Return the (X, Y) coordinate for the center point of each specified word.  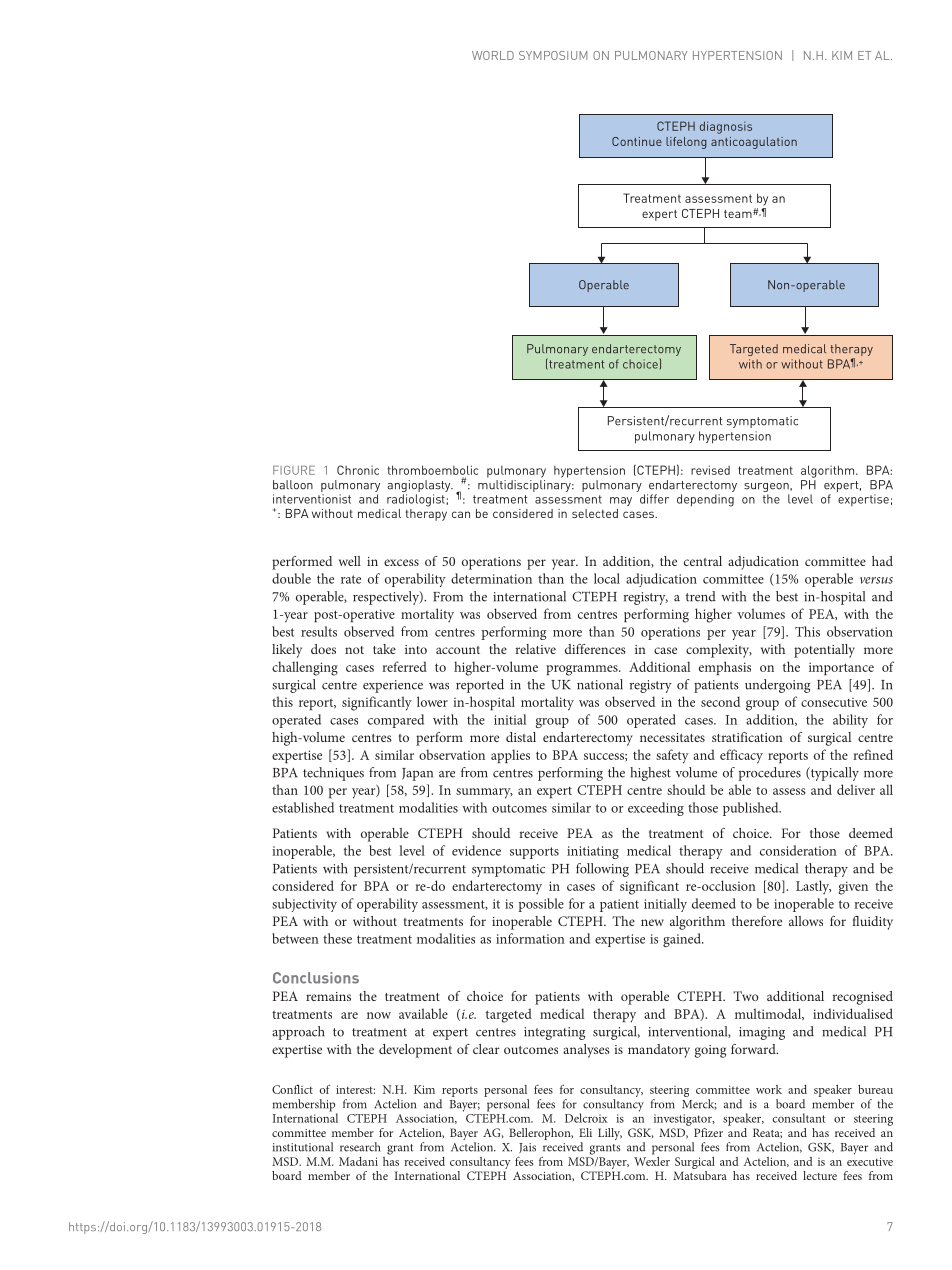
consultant (799, 1118)
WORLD (493, 55)
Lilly (610, 1134)
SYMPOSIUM (553, 55)
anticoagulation (754, 143)
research (360, 1147)
